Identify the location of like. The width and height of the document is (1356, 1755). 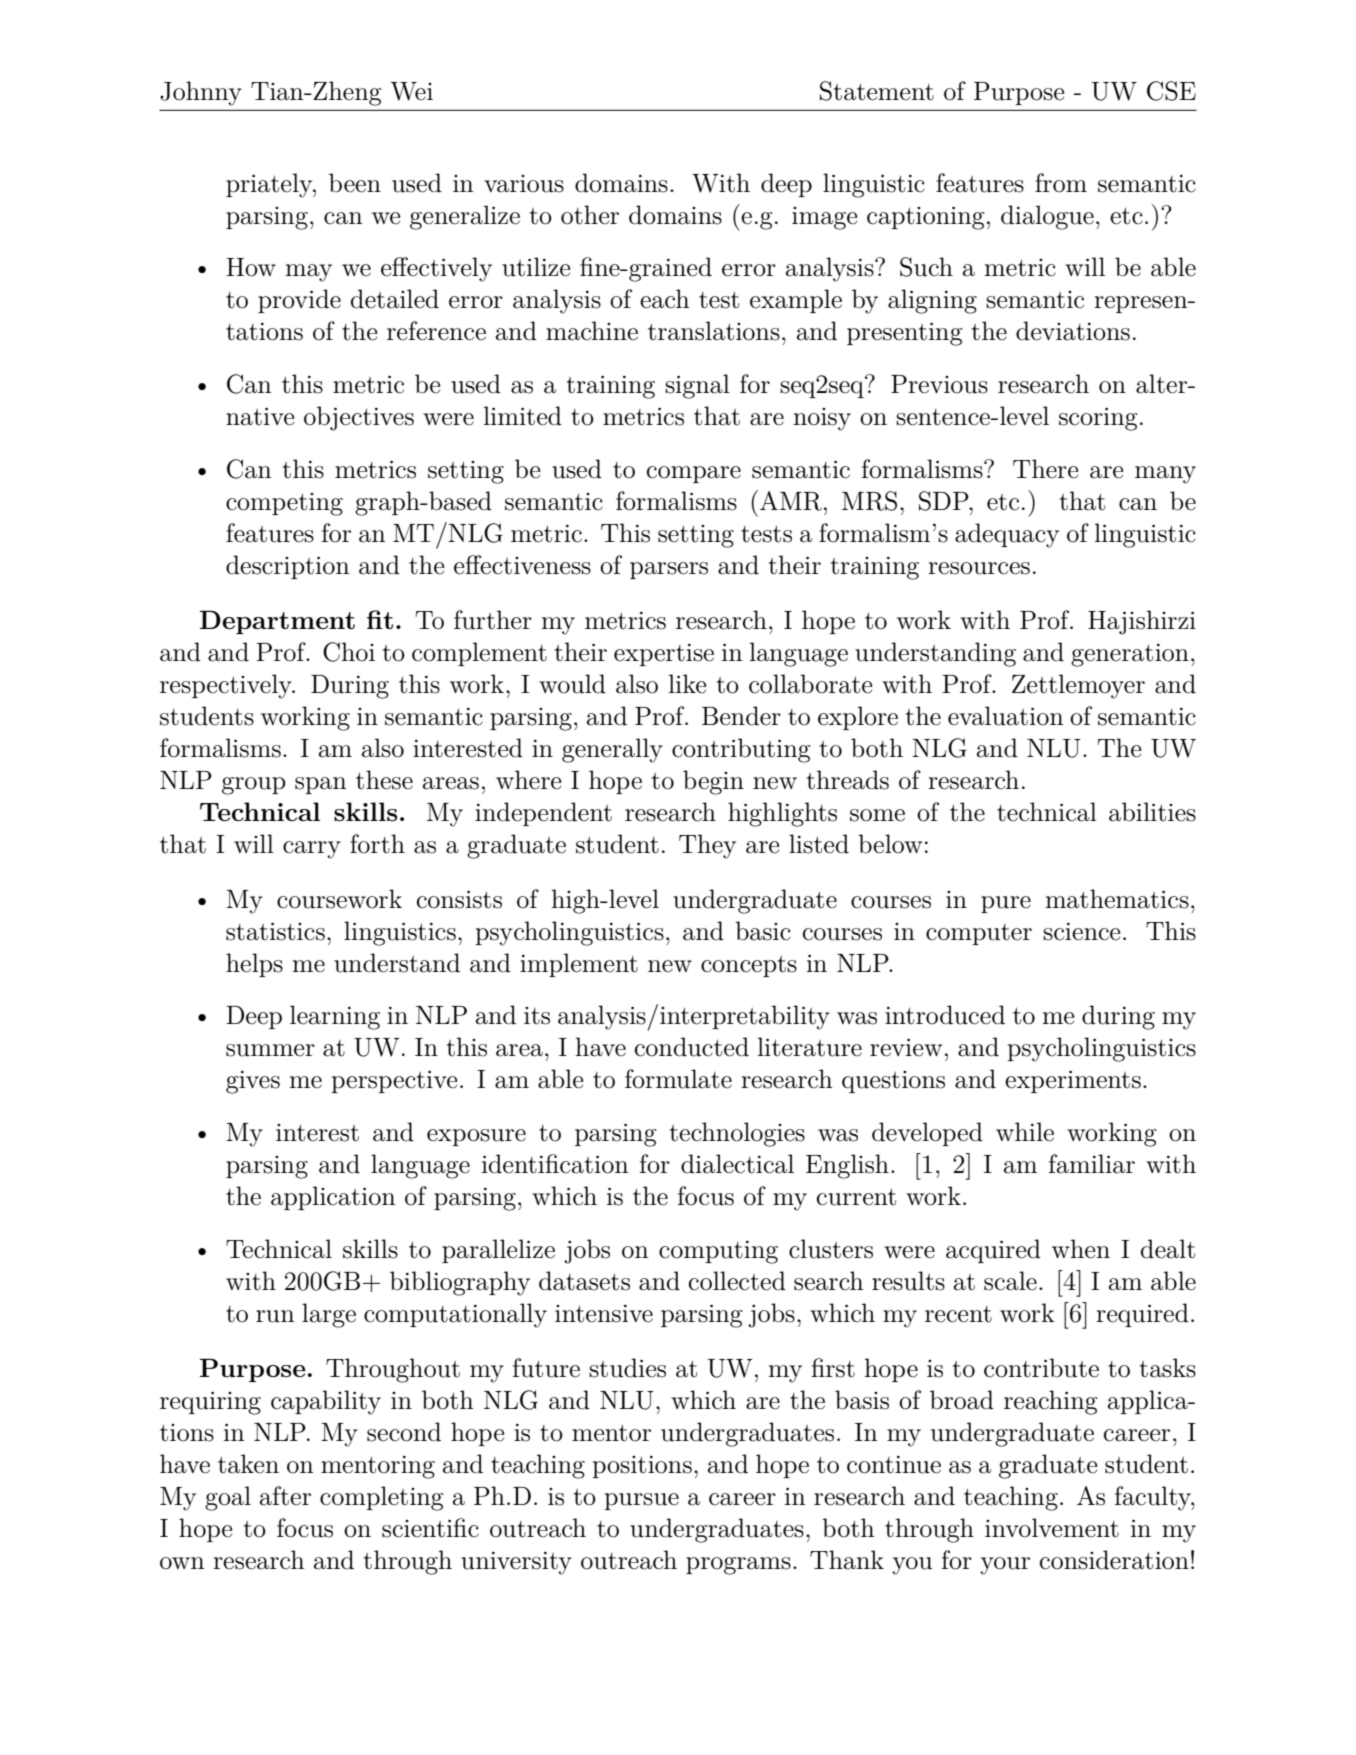
(687, 684).
